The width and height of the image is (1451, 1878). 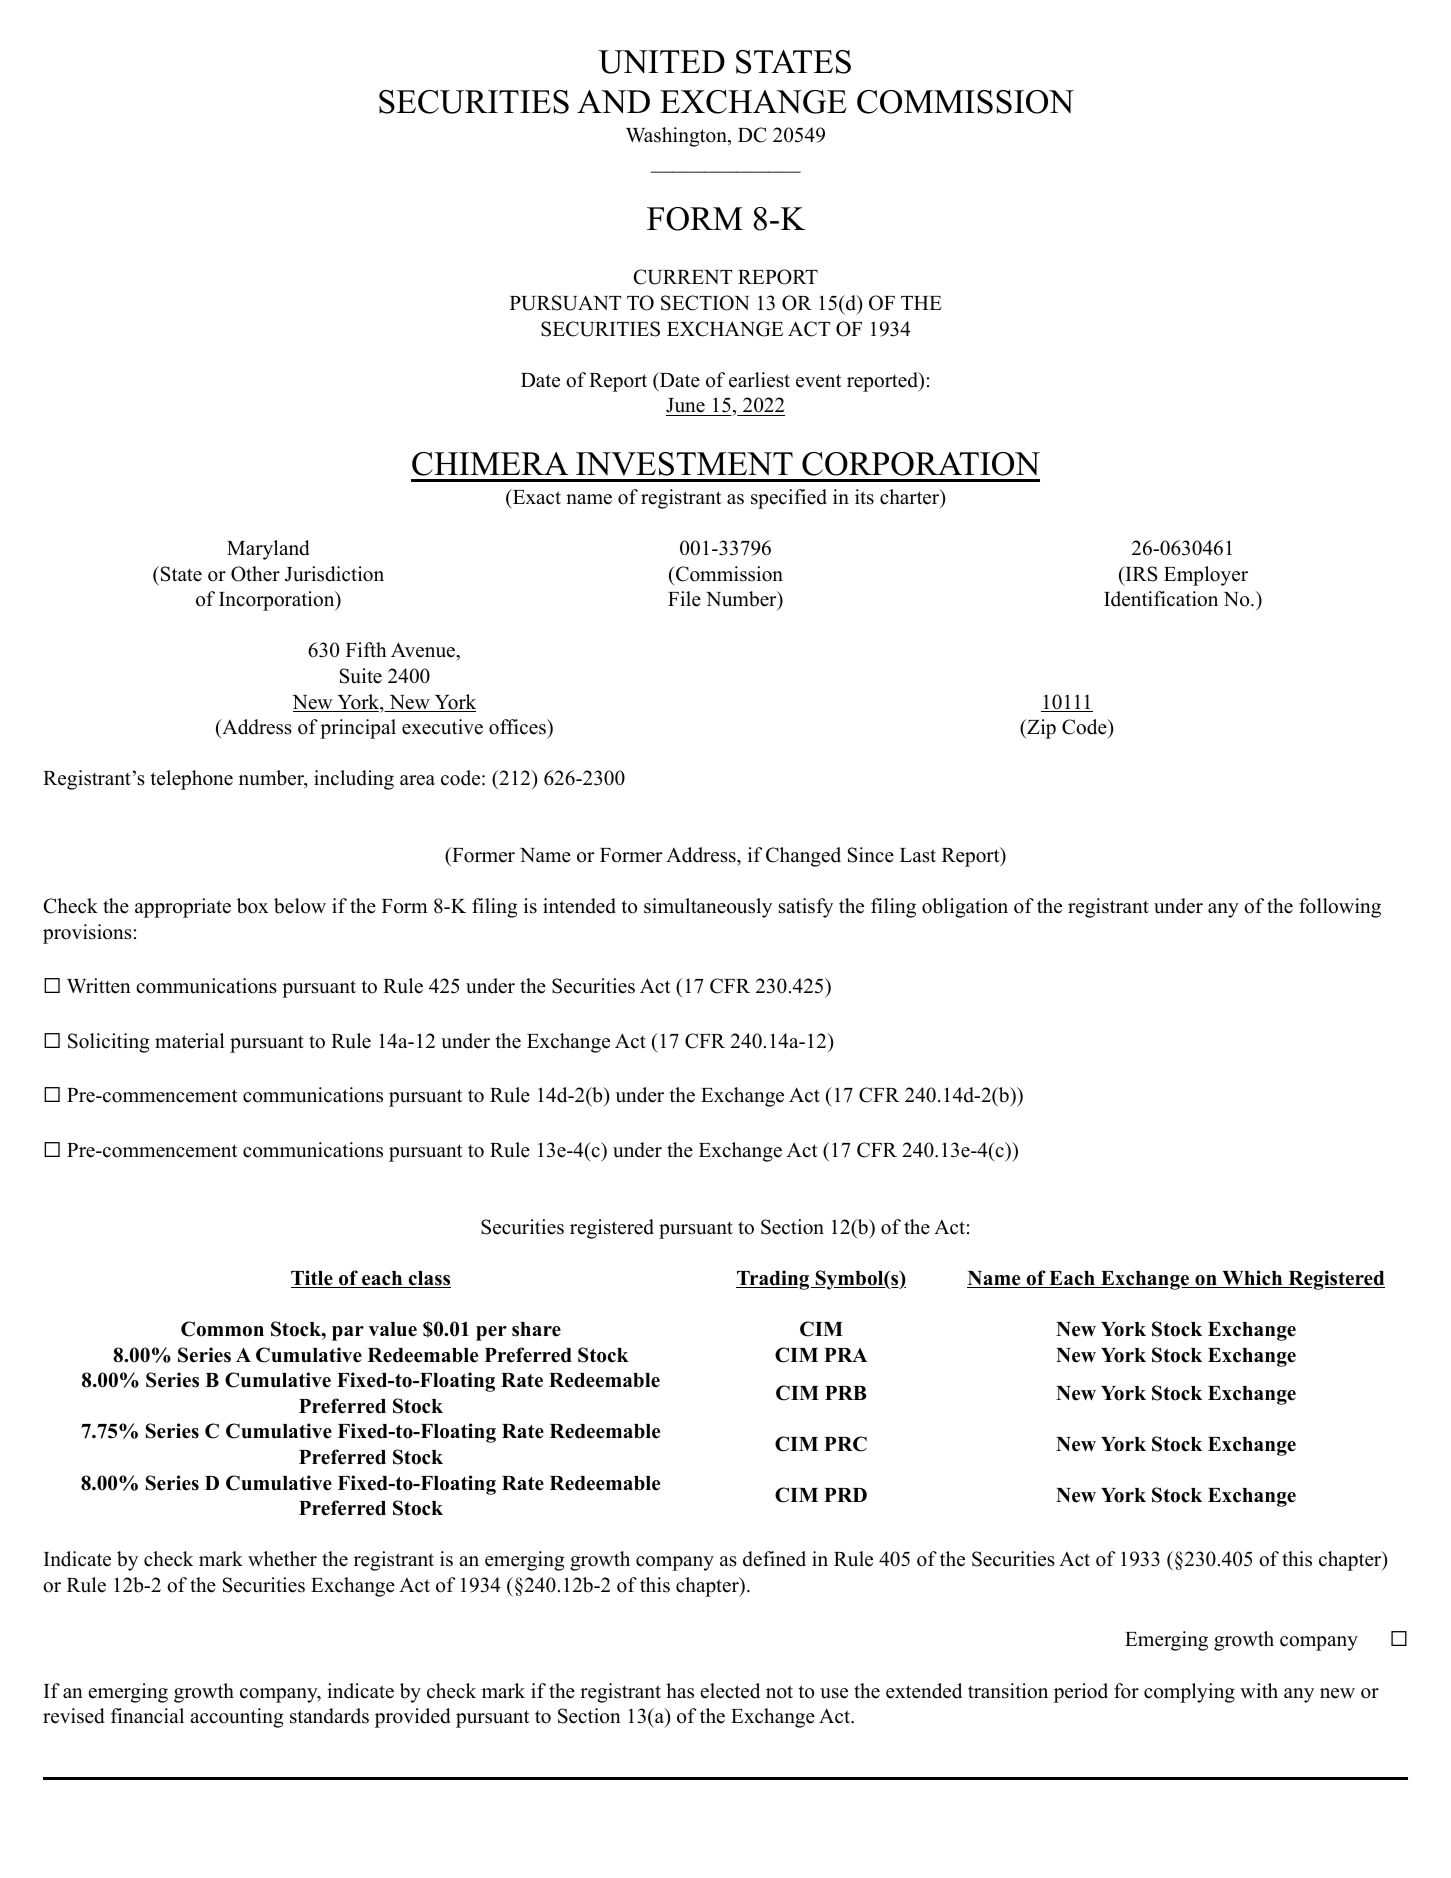 I want to click on Employer, so click(x=1206, y=576).
